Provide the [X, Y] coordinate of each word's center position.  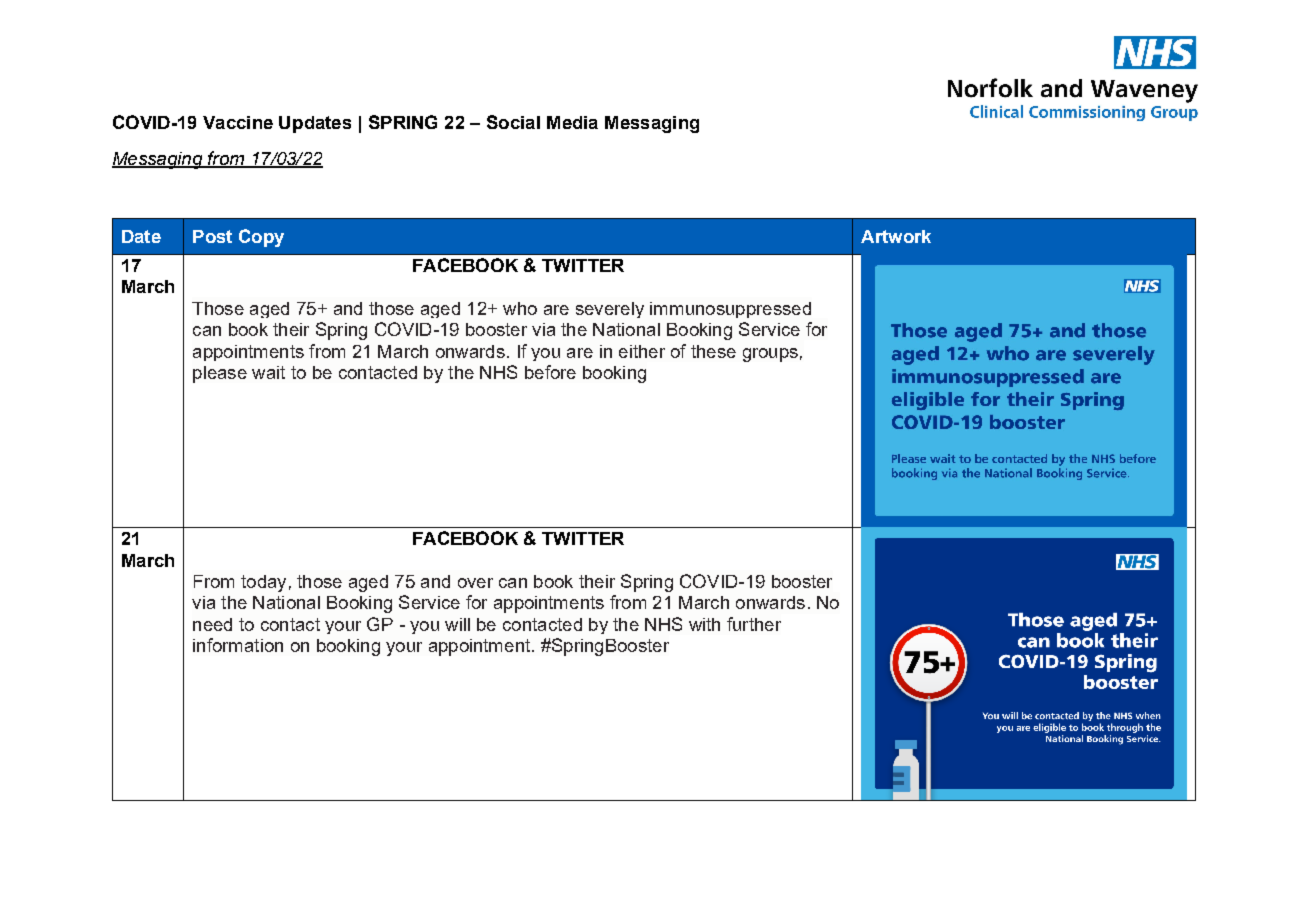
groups [770, 355]
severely [610, 310]
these [713, 351]
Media [572, 122]
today [263, 583]
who [520, 308]
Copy [261, 238]
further [754, 624]
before [550, 372]
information [238, 645]
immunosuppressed [730, 310]
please [220, 374]
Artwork [896, 236]
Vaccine [238, 122]
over [475, 583]
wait [268, 372]
